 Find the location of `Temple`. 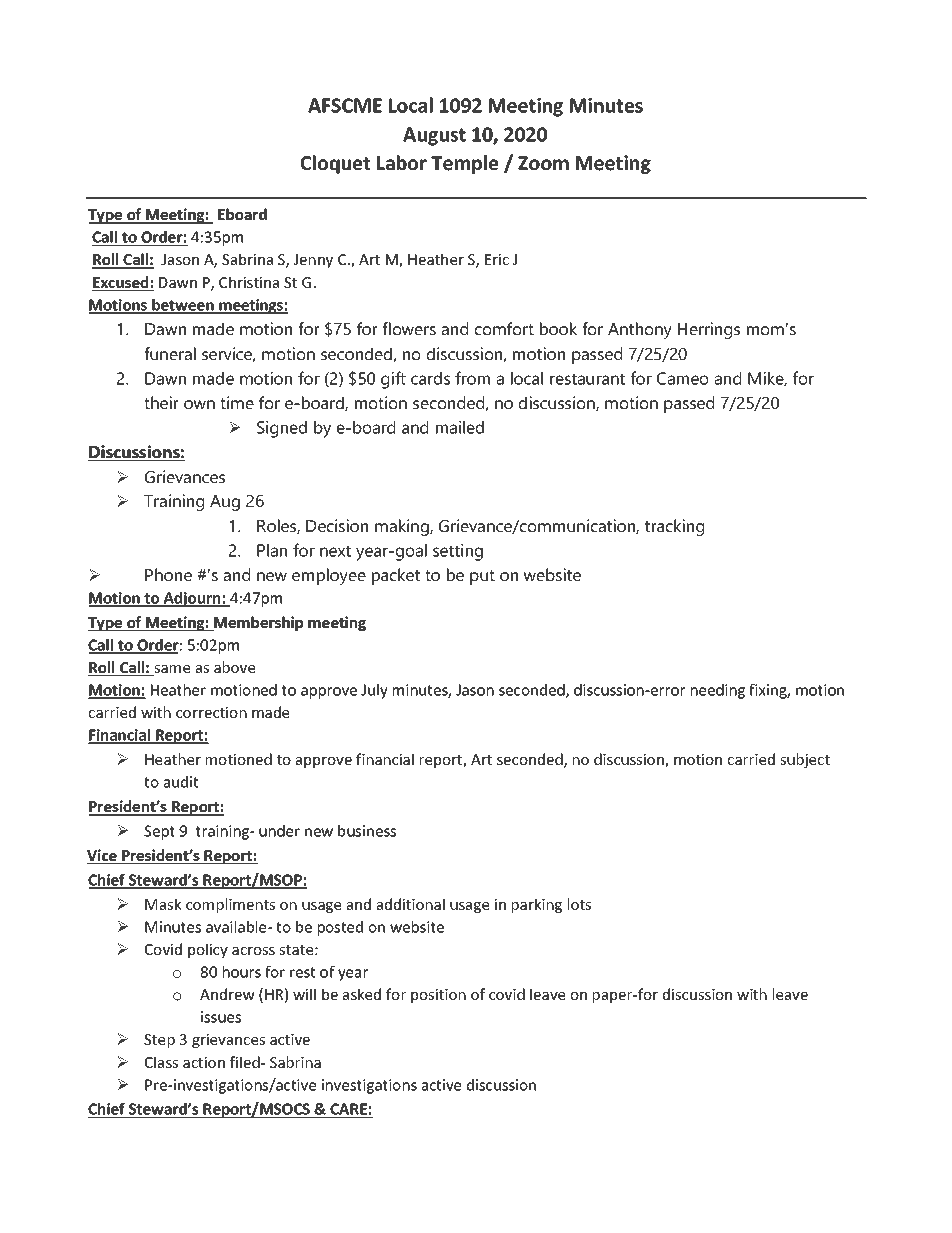

Temple is located at coordinates (464, 164).
